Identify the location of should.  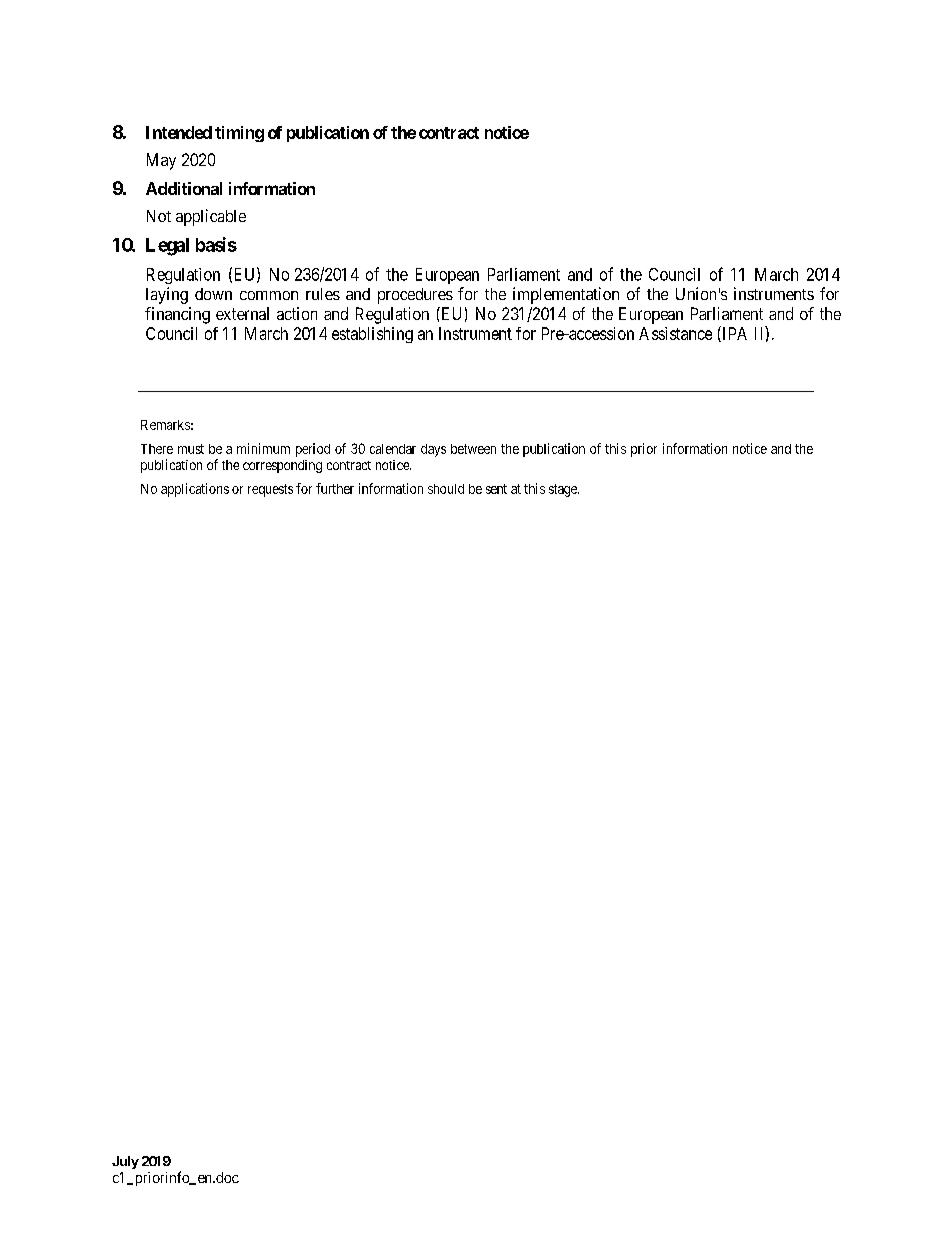
(446, 489).
